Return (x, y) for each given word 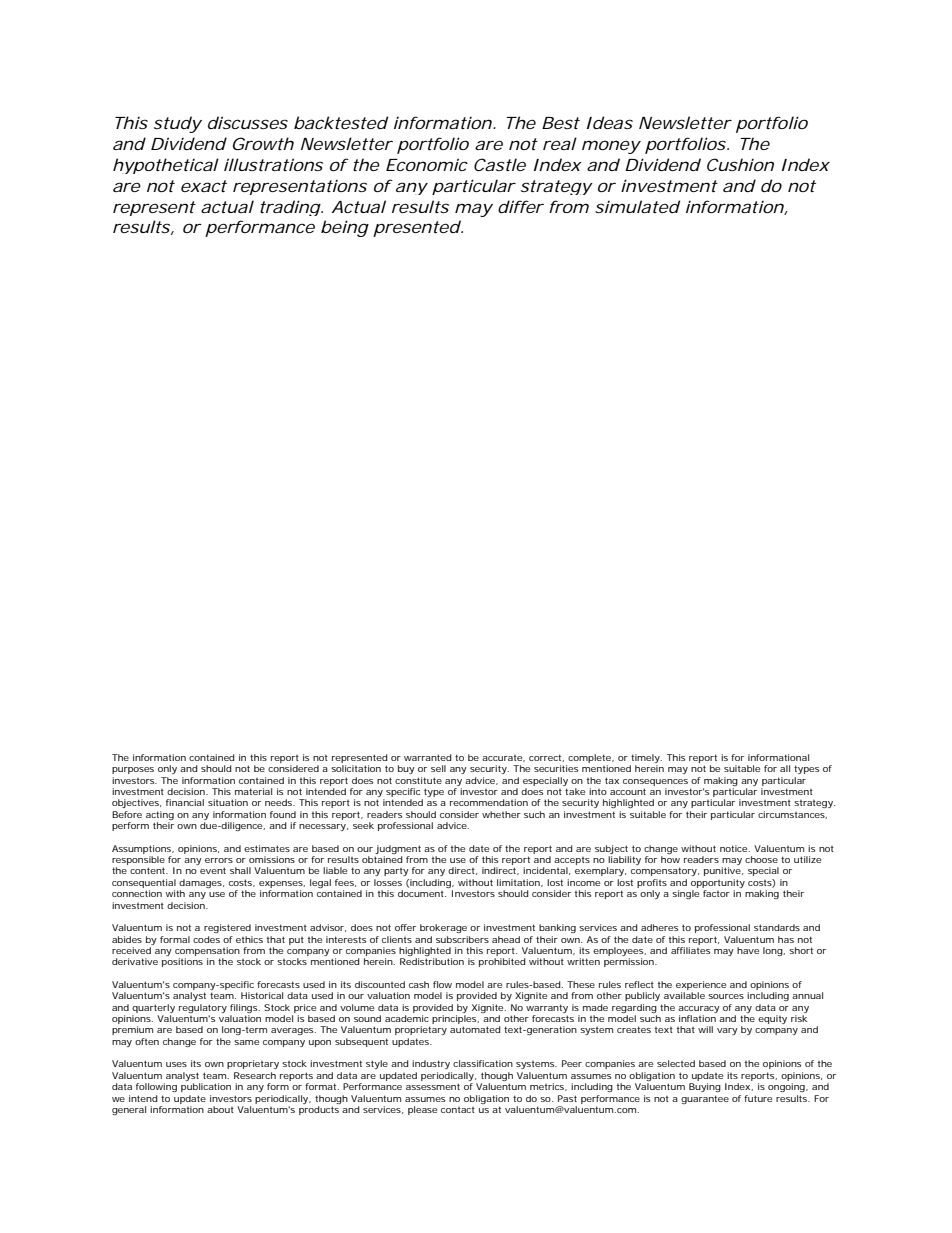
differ (521, 206)
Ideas (610, 122)
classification (483, 1063)
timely (646, 760)
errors (219, 860)
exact (204, 186)
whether (501, 814)
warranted (428, 757)
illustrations (273, 164)
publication (206, 1087)
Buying (705, 1087)
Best (561, 123)
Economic (427, 164)
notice (734, 848)
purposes (133, 770)
